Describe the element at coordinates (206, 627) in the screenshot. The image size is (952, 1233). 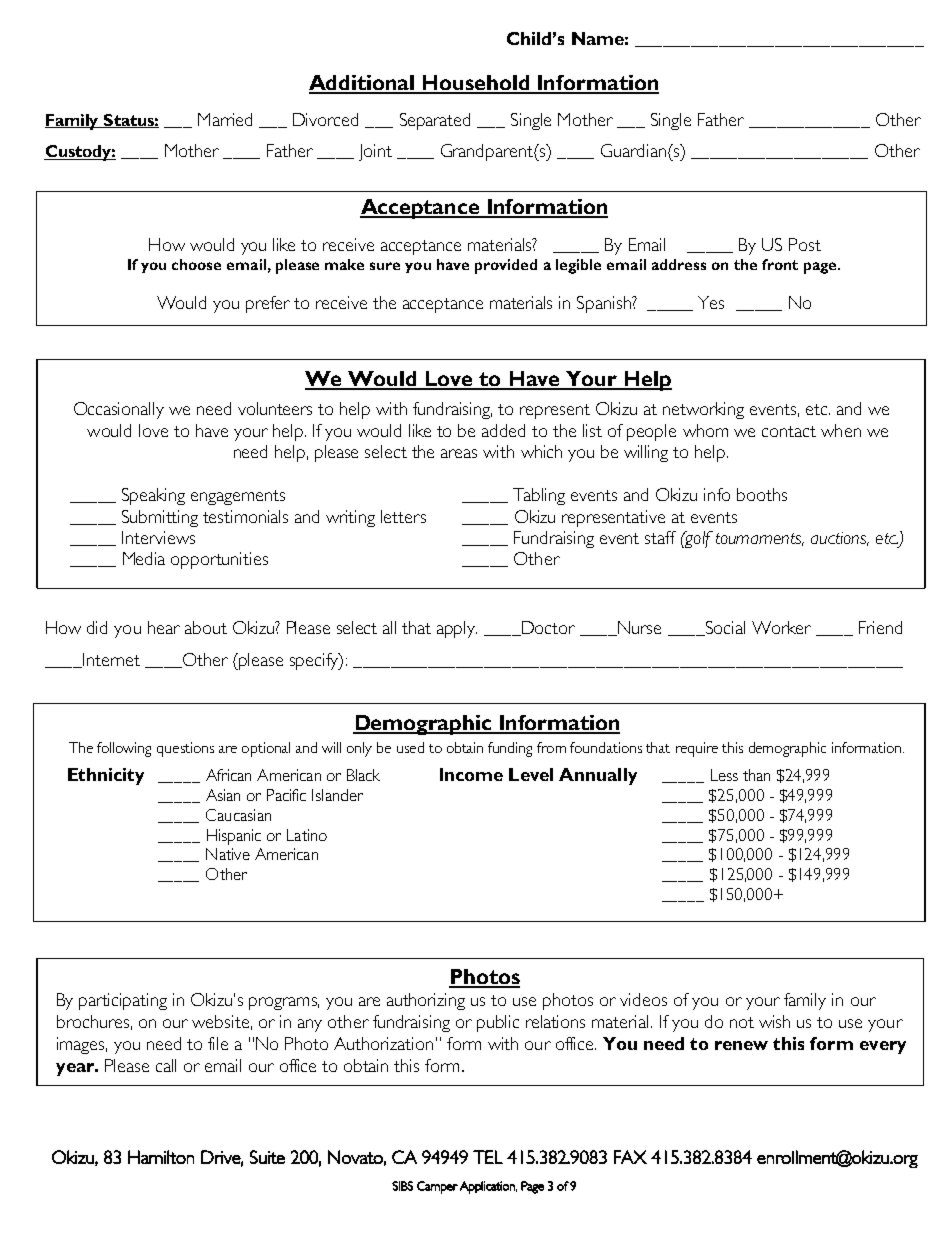
I see `about` at that location.
